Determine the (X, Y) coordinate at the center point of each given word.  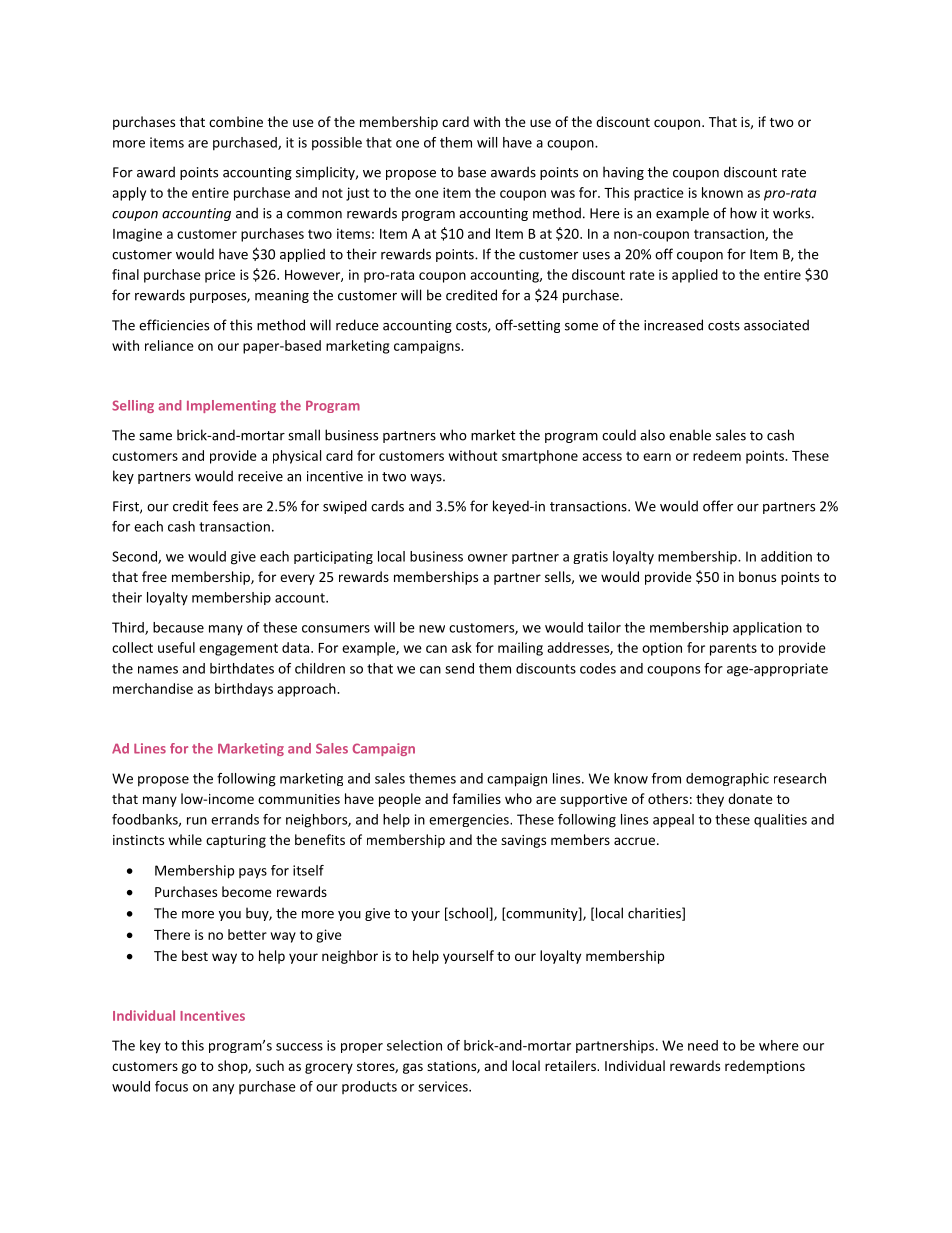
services (444, 1086)
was (563, 194)
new (432, 629)
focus (171, 1086)
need (703, 1045)
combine (236, 121)
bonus (757, 576)
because (178, 627)
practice (659, 194)
